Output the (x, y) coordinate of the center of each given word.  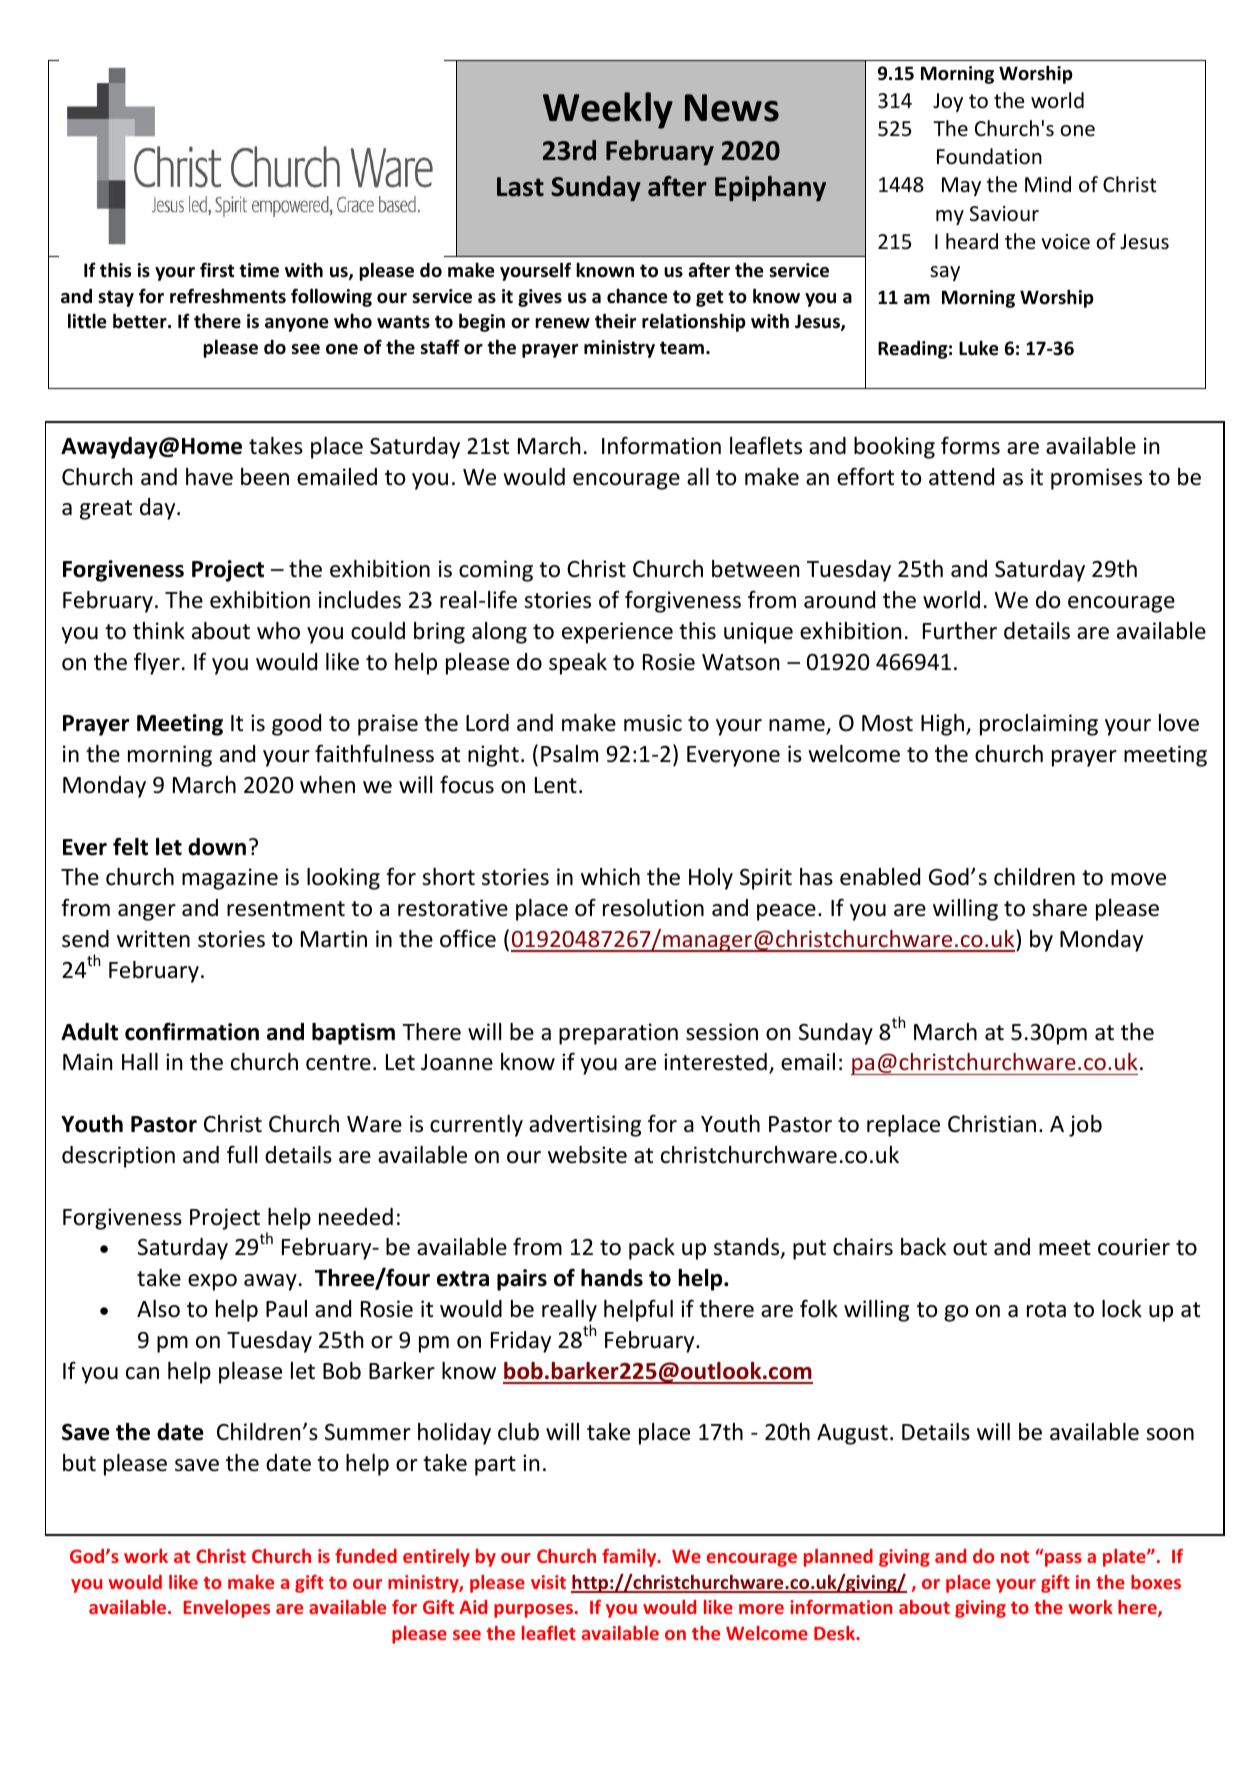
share (1059, 908)
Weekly (608, 110)
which (610, 877)
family (630, 1557)
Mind (1048, 184)
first (217, 270)
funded (366, 1555)
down (217, 847)
